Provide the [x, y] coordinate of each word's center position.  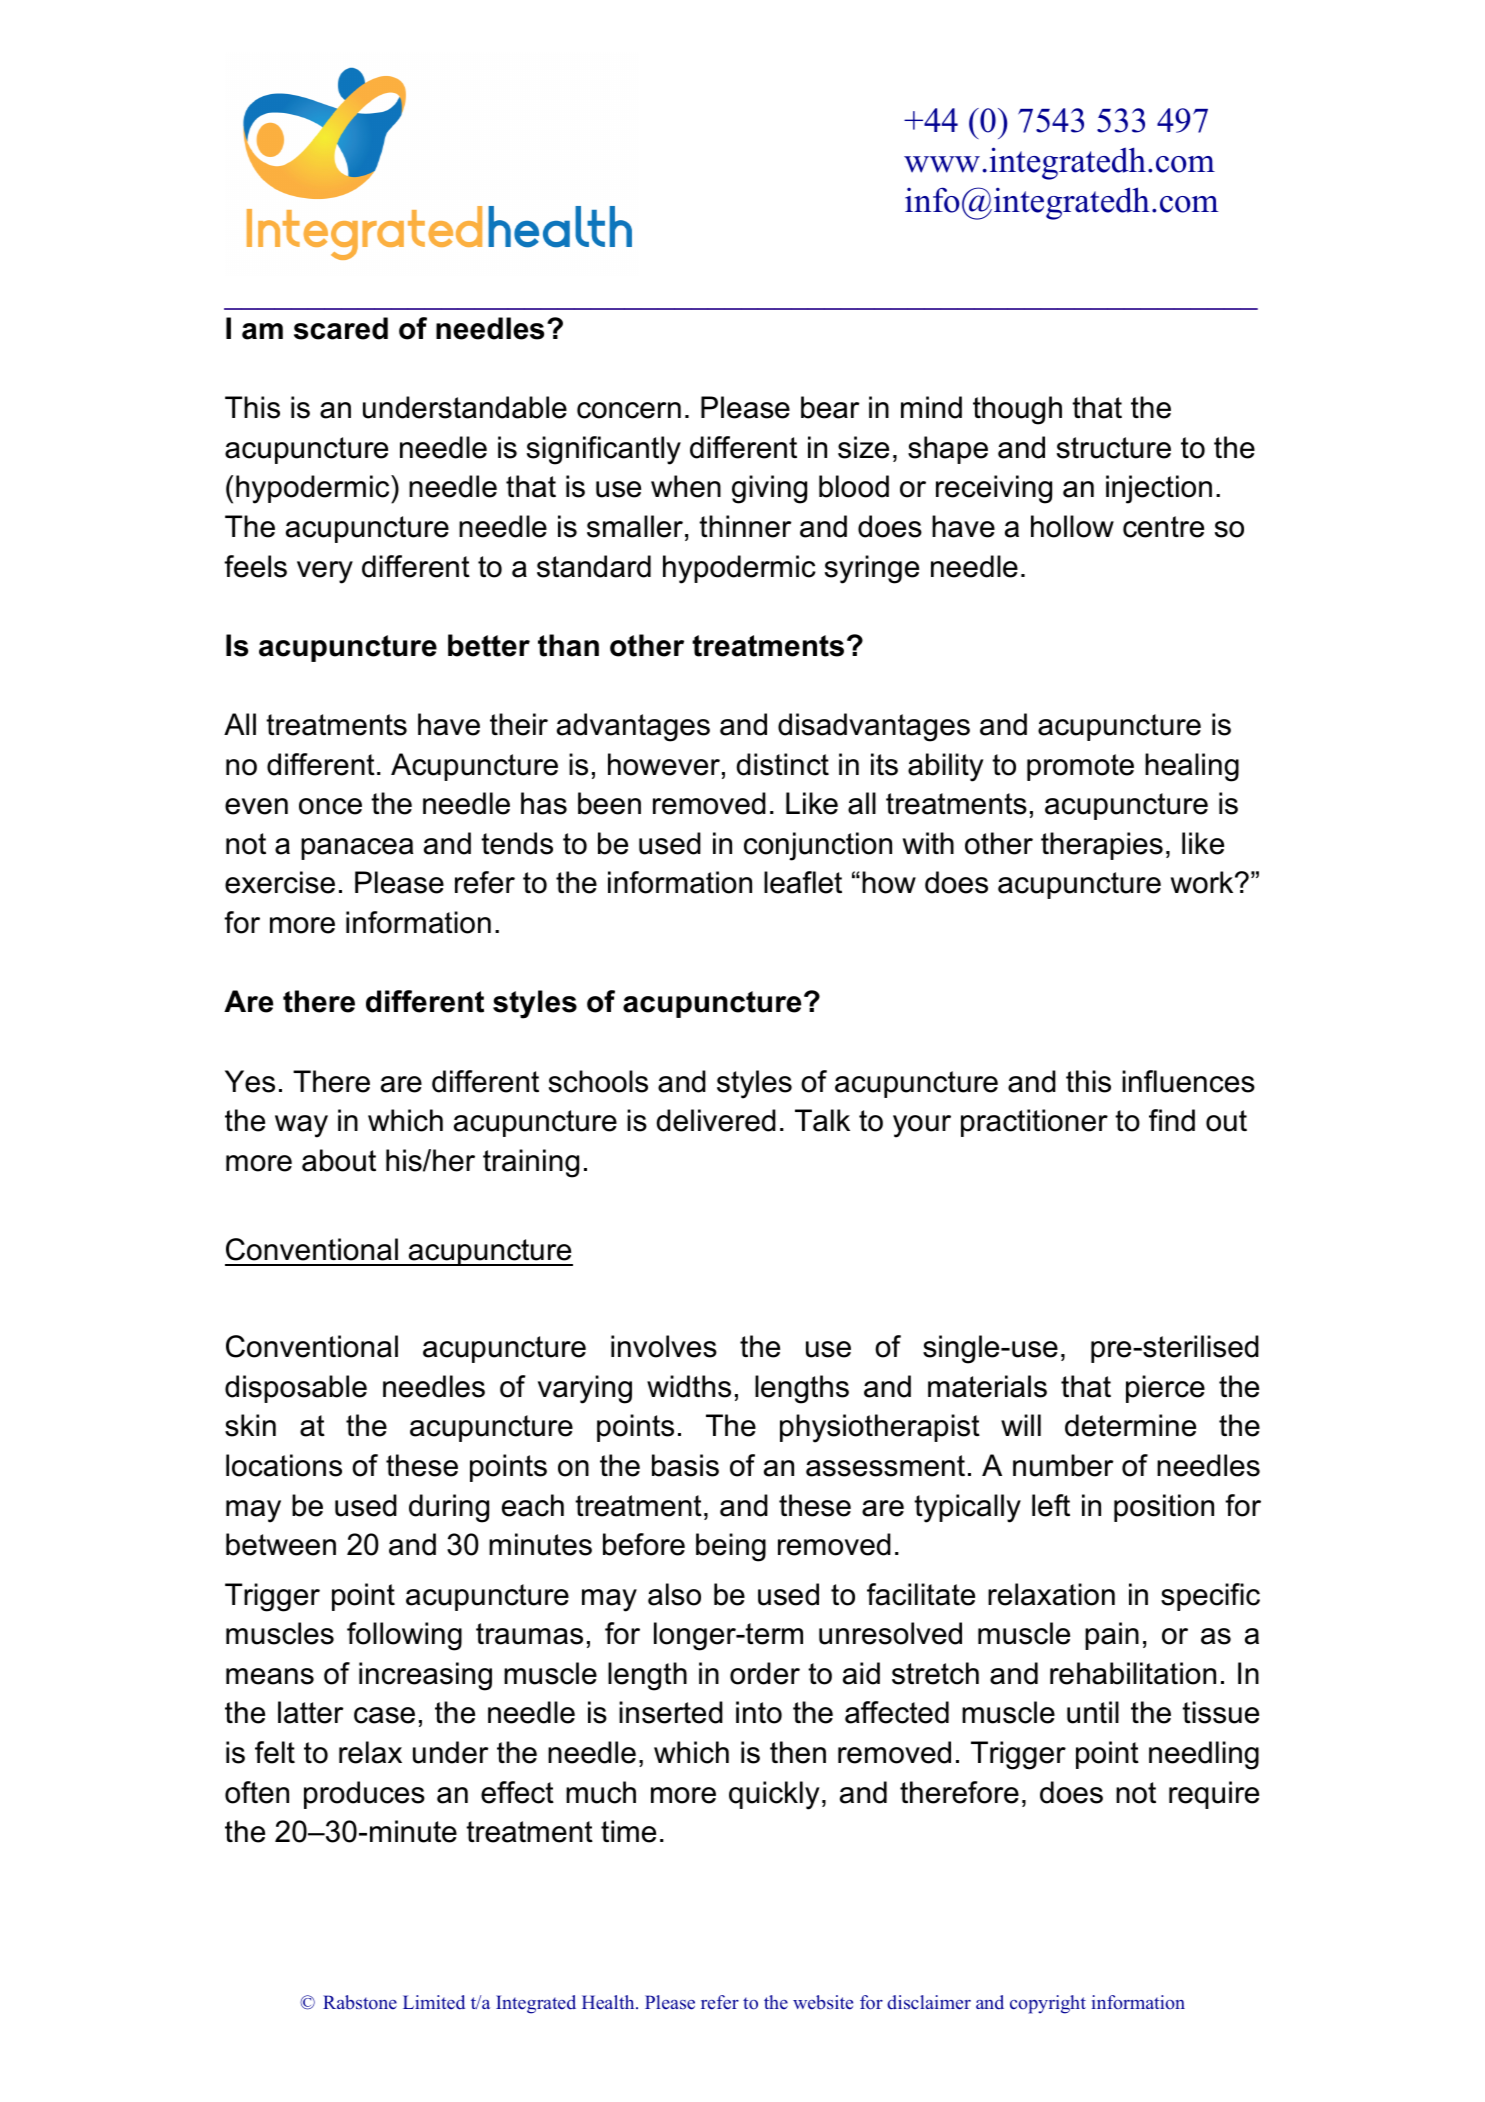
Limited [434, 2002]
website [823, 2002]
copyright [1048, 2004]
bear [830, 407]
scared [341, 328]
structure [1114, 448]
